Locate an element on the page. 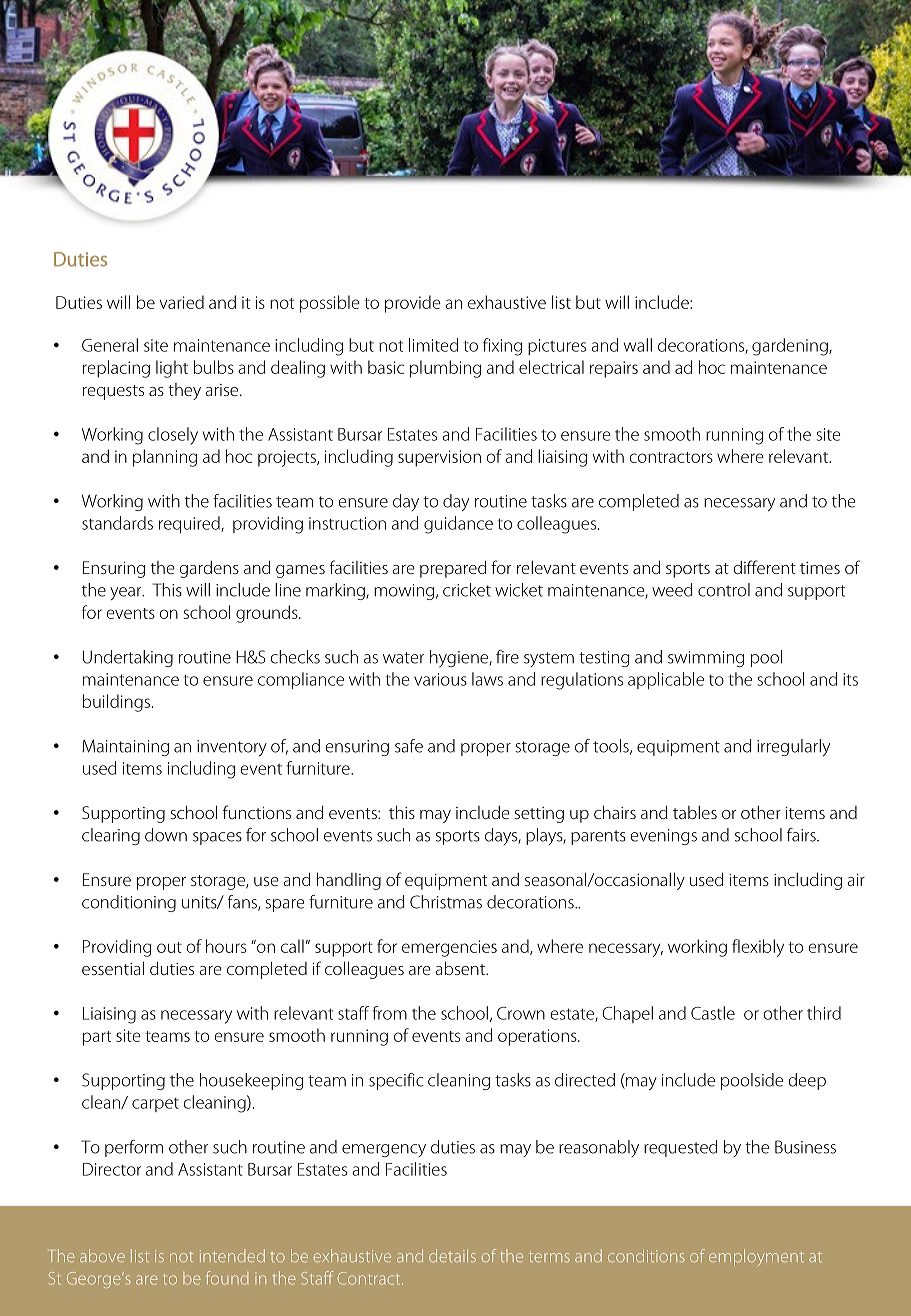 Image resolution: width=911 pixels, height=1316 pixels. third is located at coordinates (824, 1013).
